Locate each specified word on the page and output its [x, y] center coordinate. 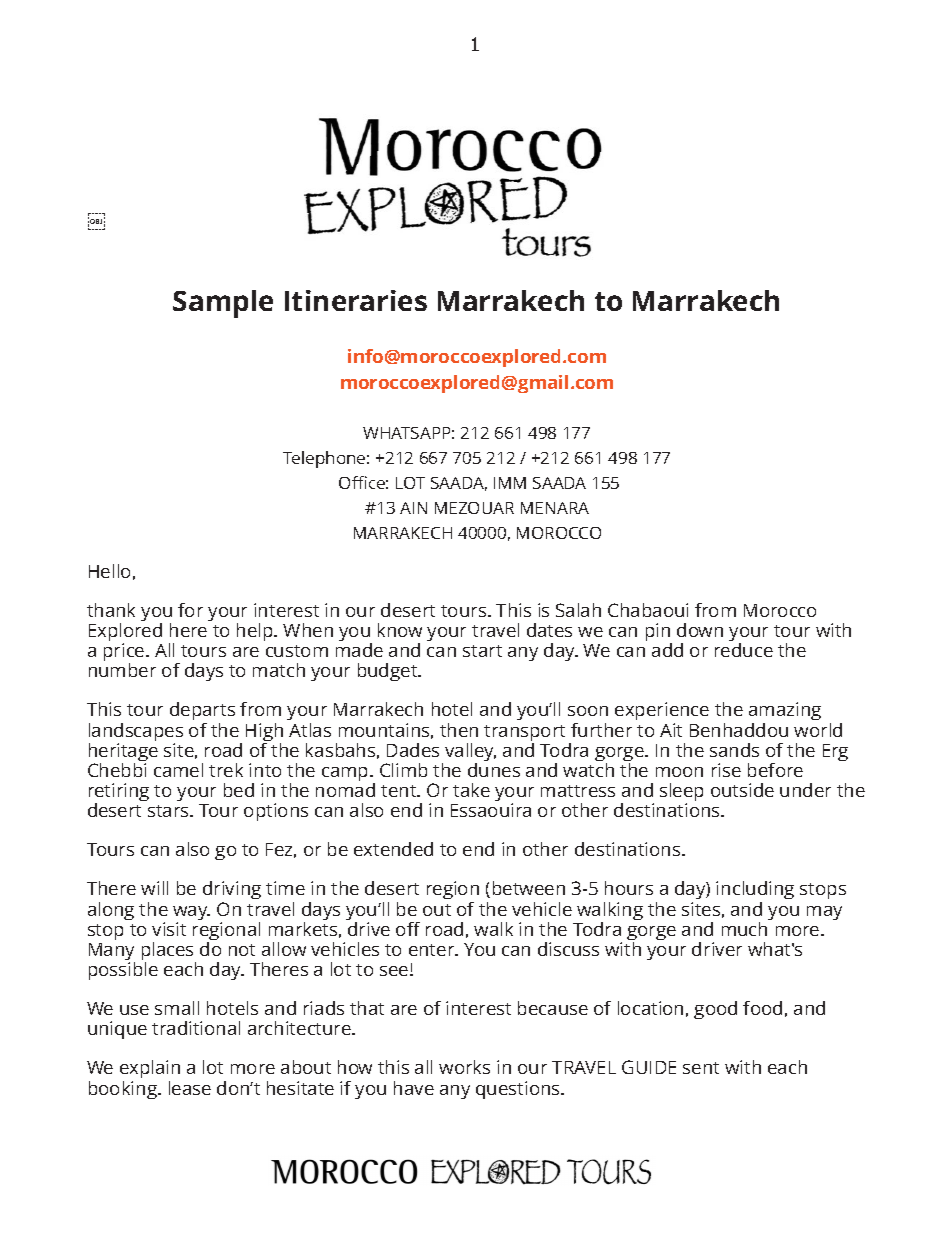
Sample [223, 304]
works [464, 1067]
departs [202, 713]
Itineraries [356, 300]
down [700, 630]
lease [190, 1088]
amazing [785, 713]
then [459, 730]
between [529, 888]
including [755, 892]
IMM [510, 483]
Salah [578, 610]
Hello [109, 571]
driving [232, 892]
